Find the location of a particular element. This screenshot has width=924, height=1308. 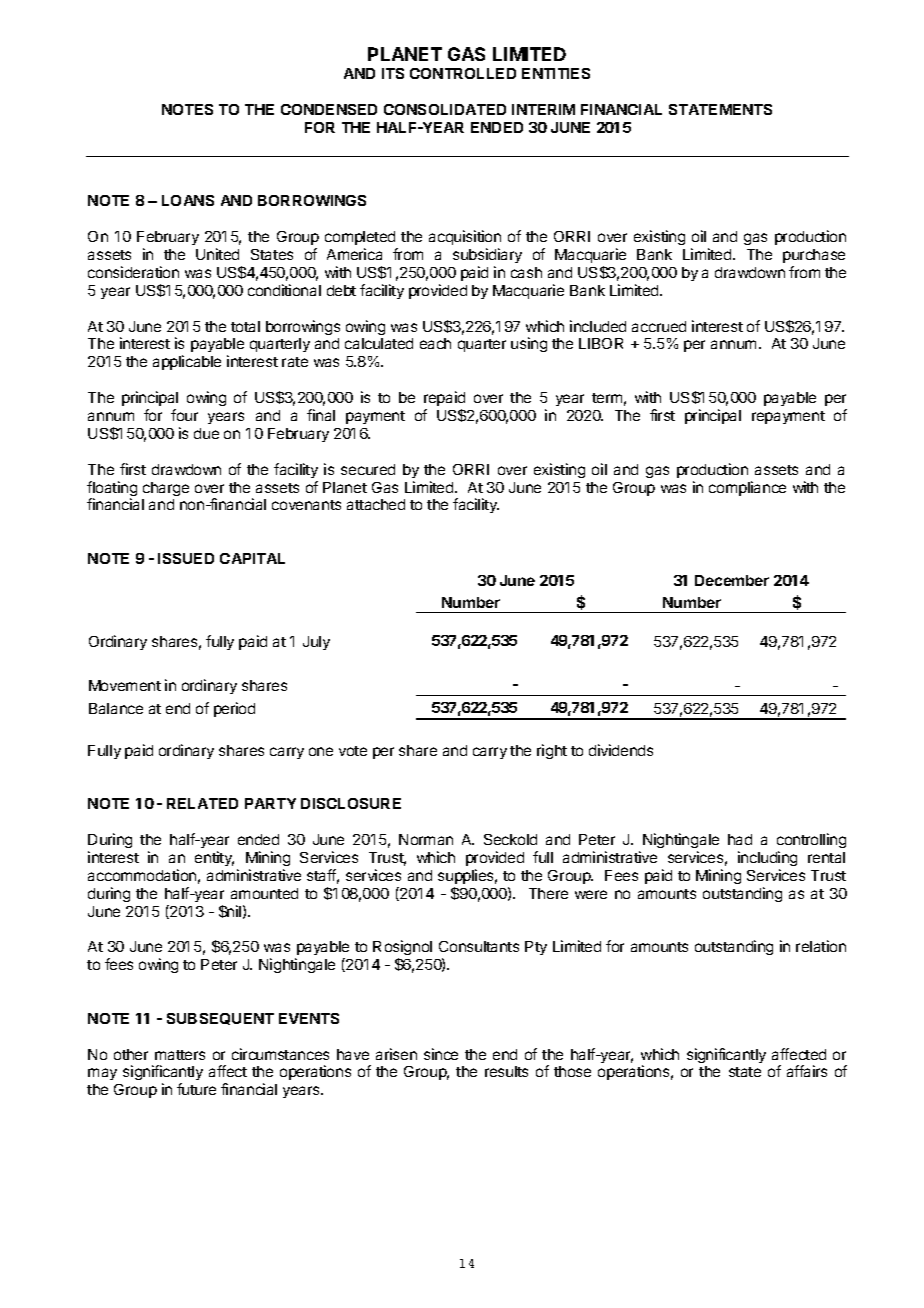

matters is located at coordinates (180, 1055).
